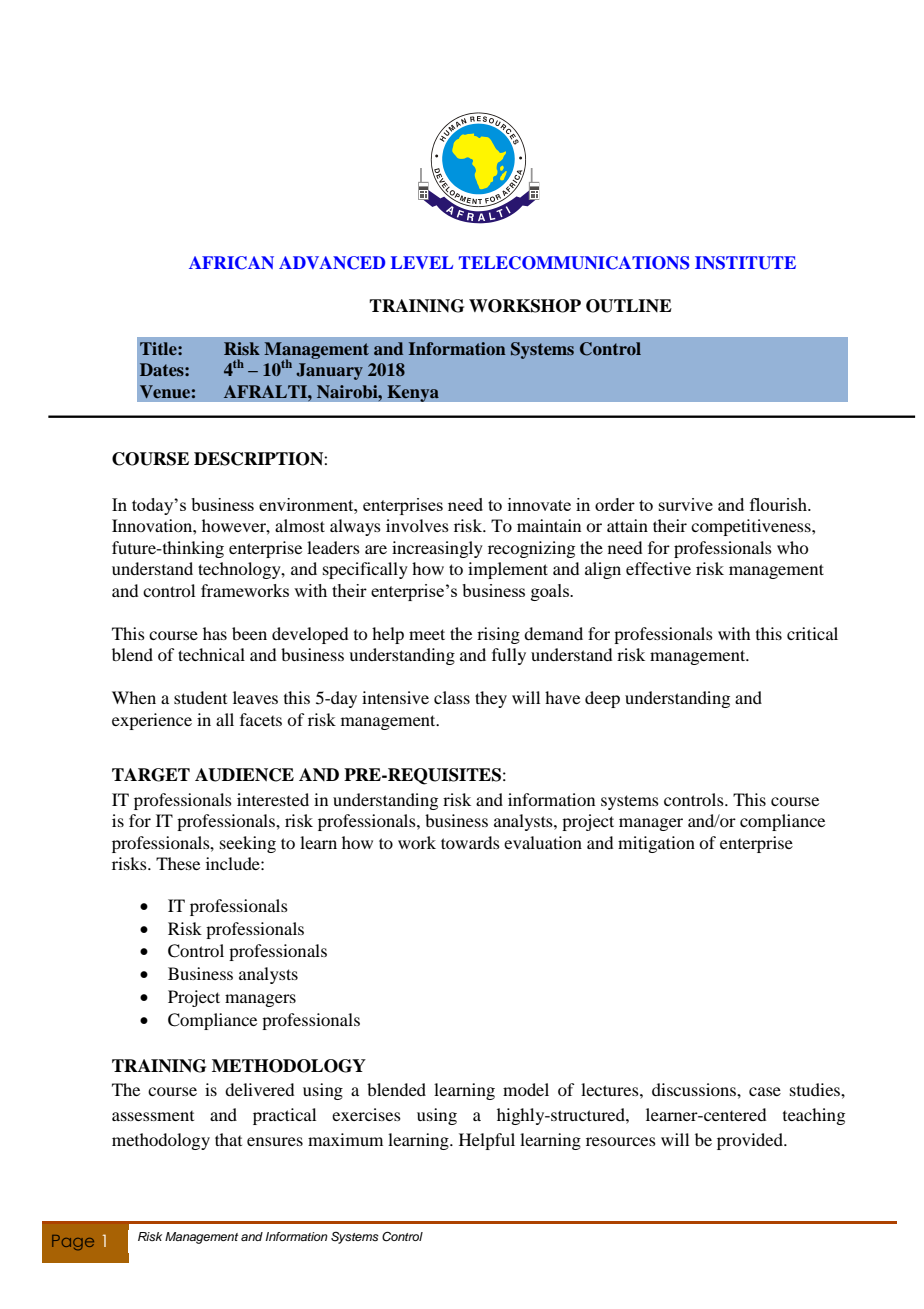 The image size is (924, 1309). Describe the element at coordinates (422, 262) in the document. I see `LEVEL` at that location.
